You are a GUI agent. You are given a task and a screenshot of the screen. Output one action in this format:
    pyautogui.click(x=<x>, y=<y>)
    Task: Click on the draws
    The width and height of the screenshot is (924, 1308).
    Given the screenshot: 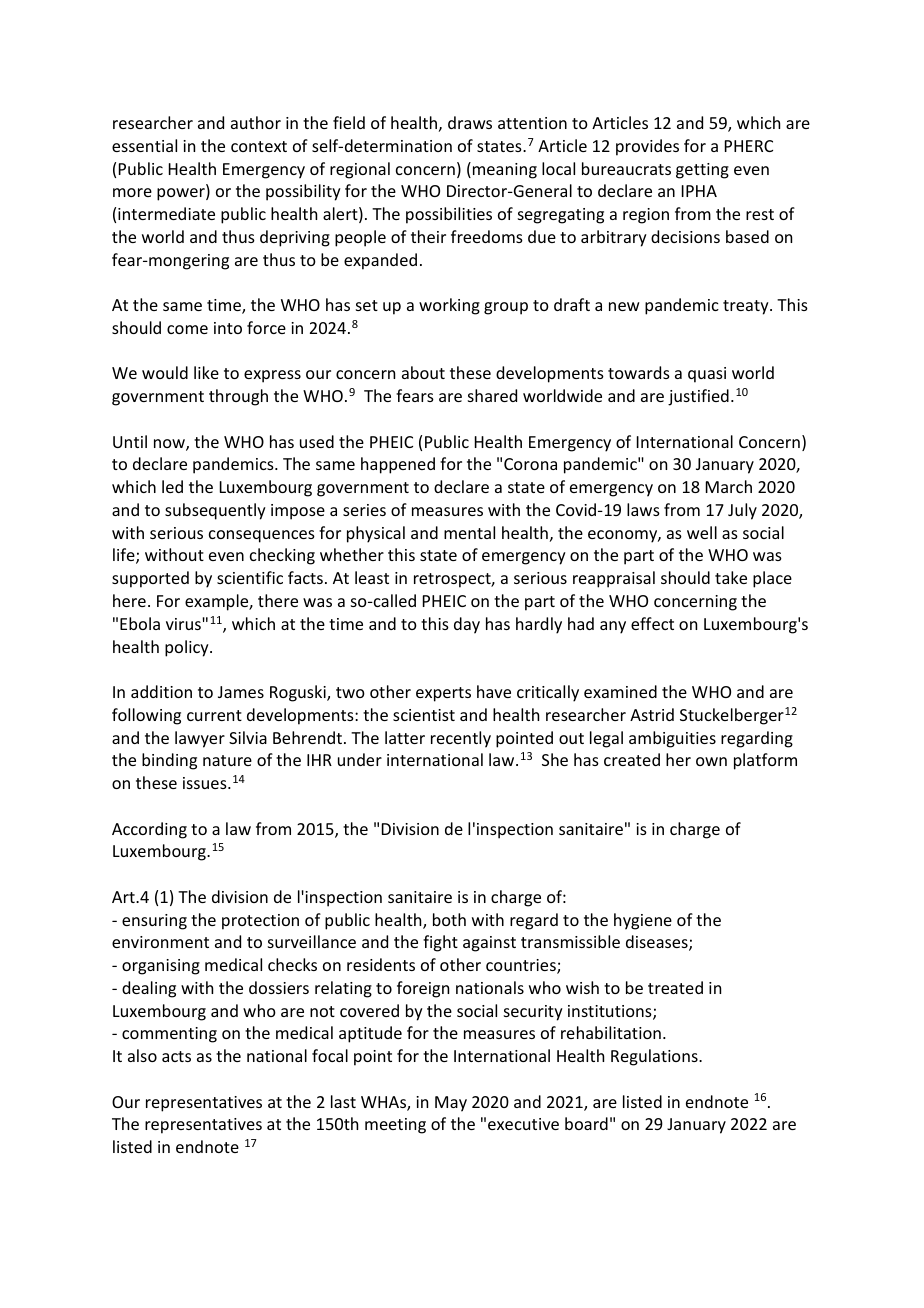 What is the action you would take?
    pyautogui.click(x=470, y=122)
